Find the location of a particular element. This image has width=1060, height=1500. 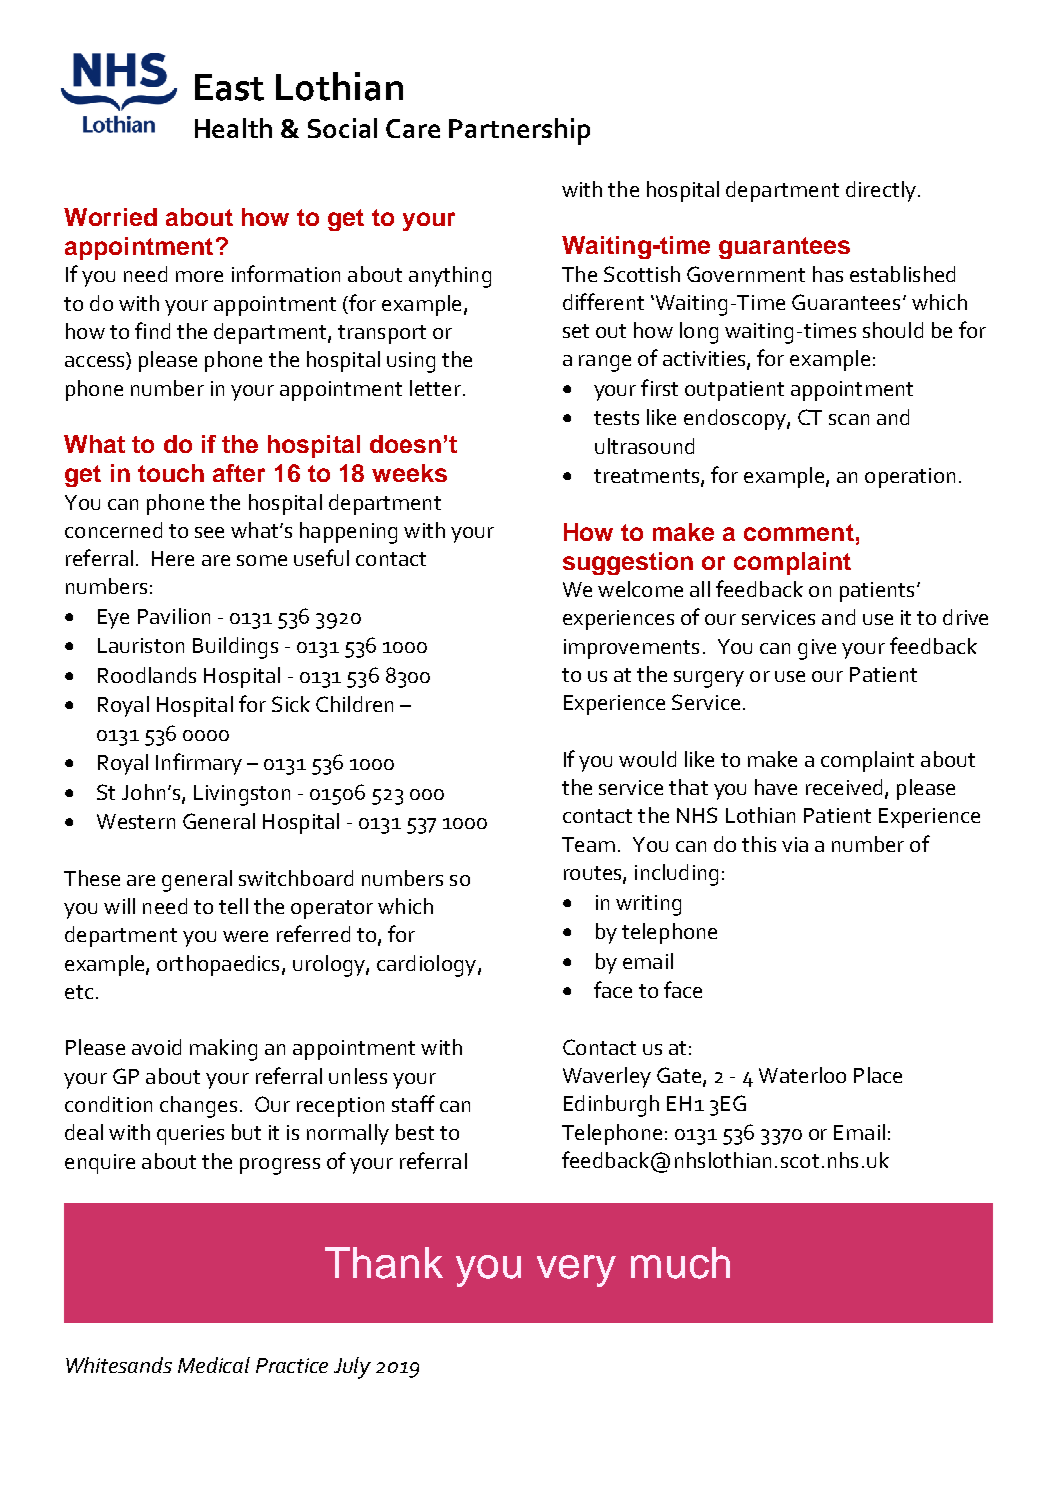

Health is located at coordinates (233, 128).
